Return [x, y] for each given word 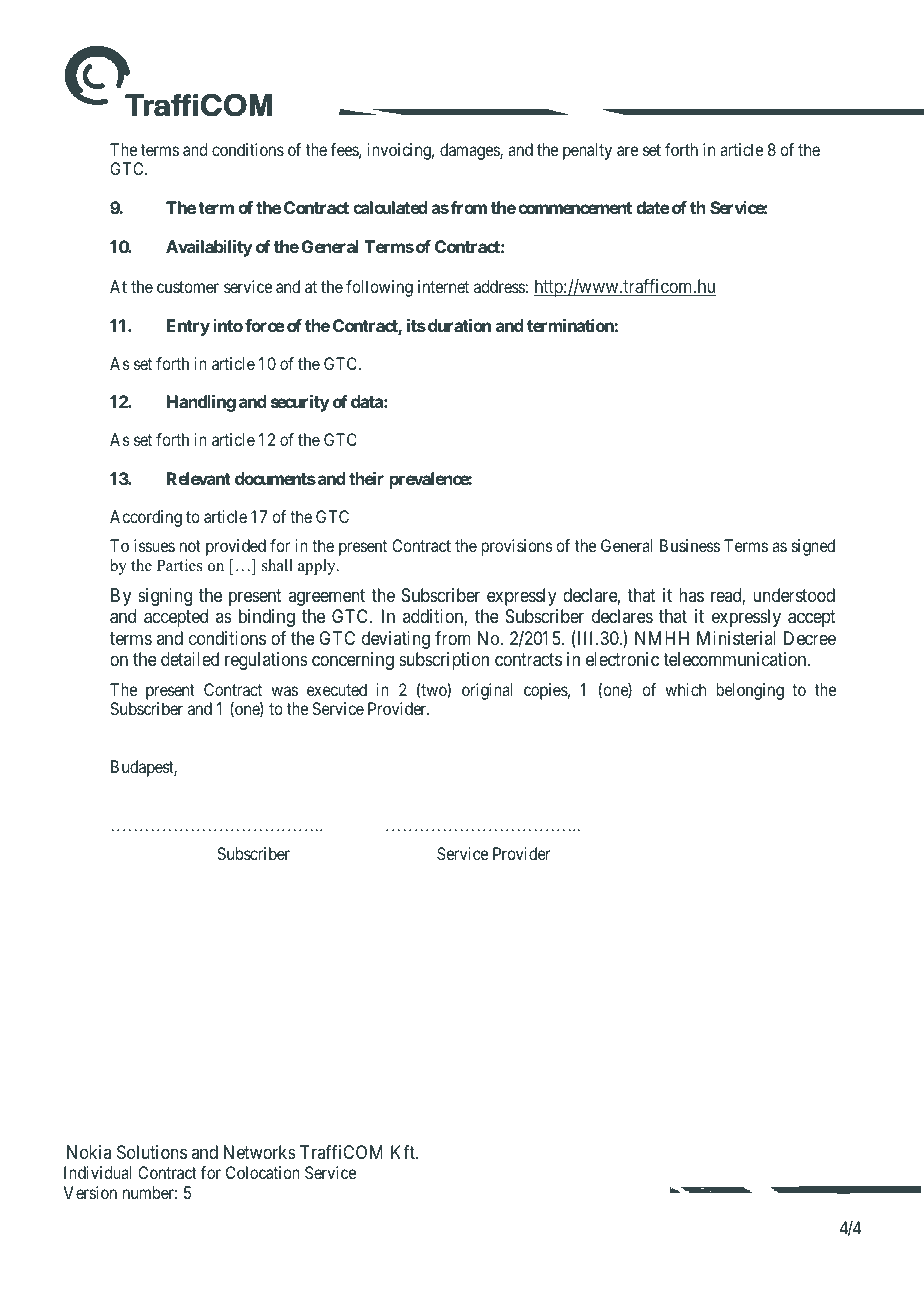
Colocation [263, 1172]
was [284, 691]
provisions [517, 547]
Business [690, 545]
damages [470, 151]
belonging [750, 691]
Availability [209, 248]
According [146, 518]
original [487, 691]
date [653, 207]
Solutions [152, 1152]
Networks [260, 1152]
